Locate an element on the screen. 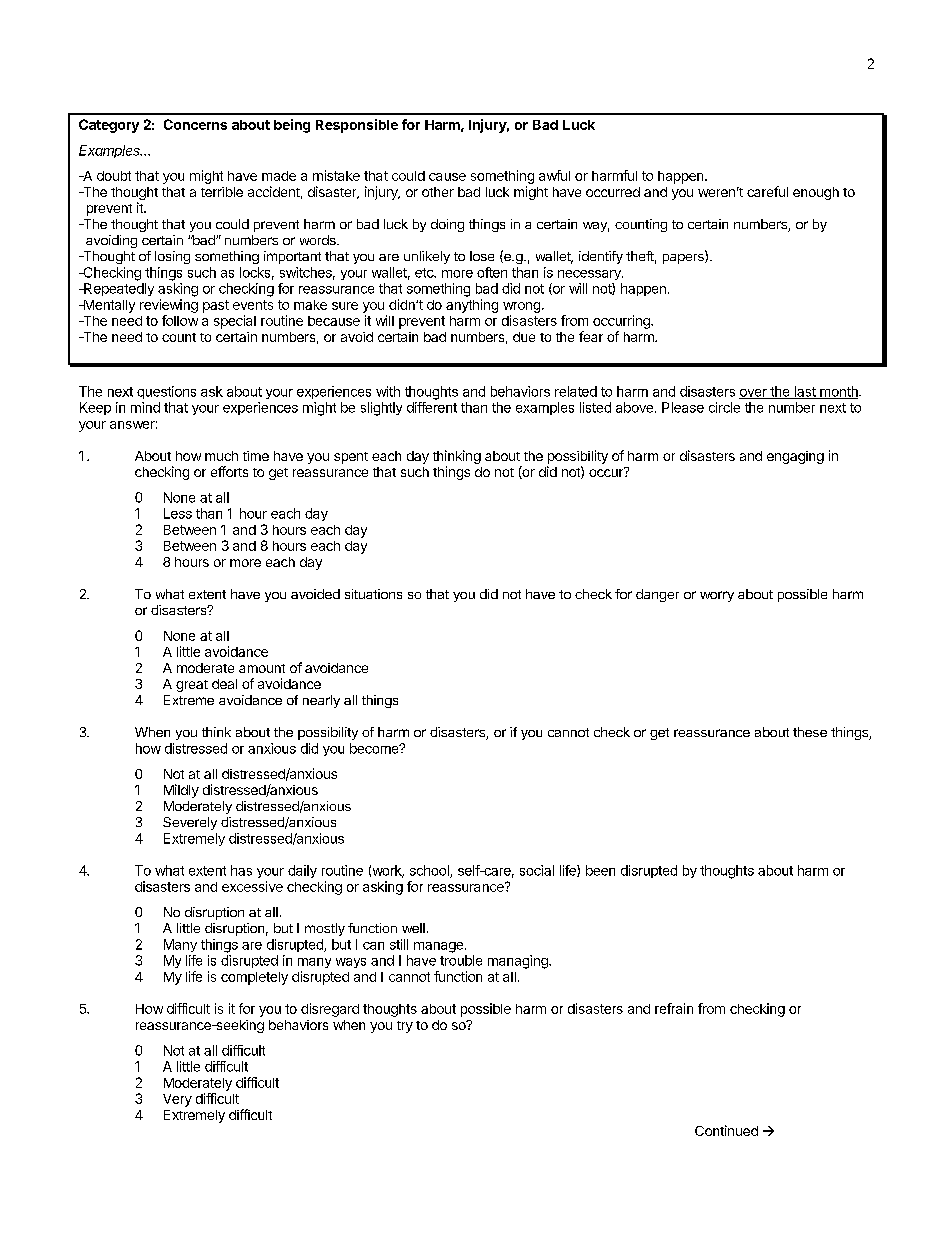  Continued is located at coordinates (726, 1130).
